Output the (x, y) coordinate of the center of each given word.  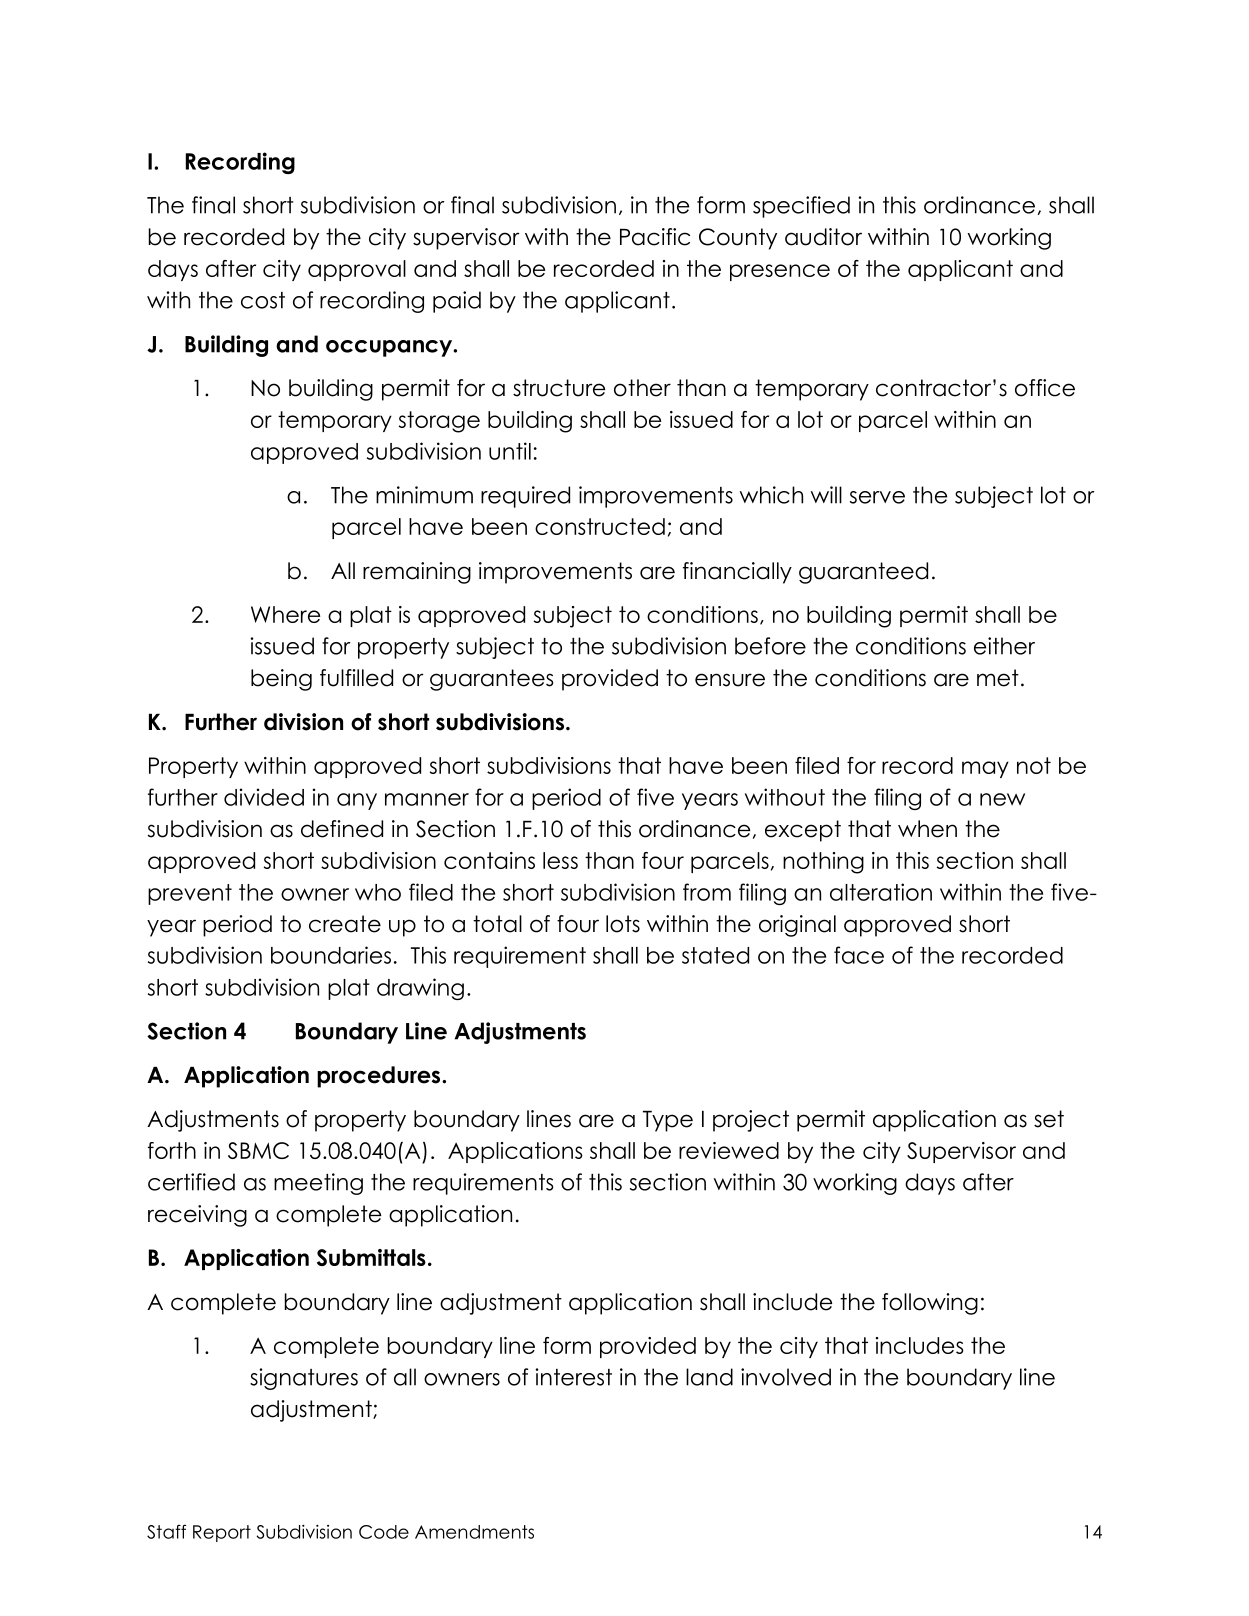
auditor (823, 237)
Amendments (474, 1532)
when (927, 829)
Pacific (655, 237)
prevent (190, 894)
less (560, 860)
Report (222, 1533)
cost (263, 300)
